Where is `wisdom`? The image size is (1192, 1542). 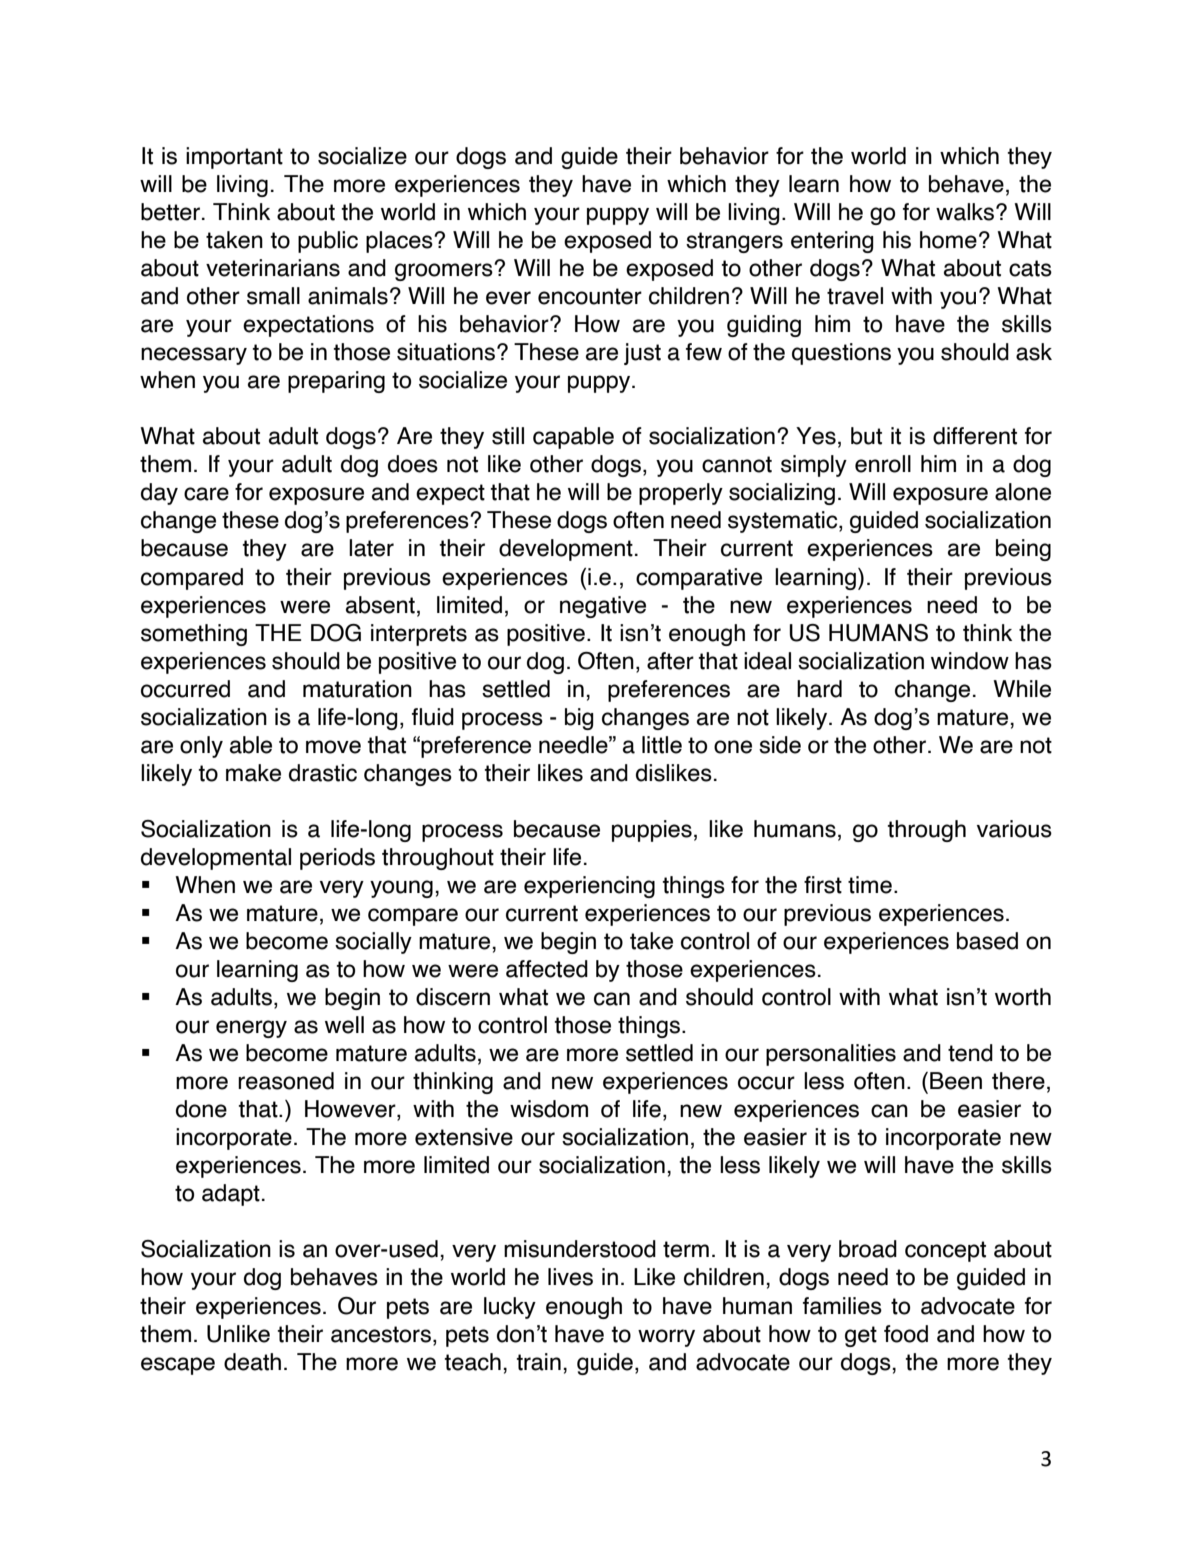
wisdom is located at coordinates (549, 1109).
